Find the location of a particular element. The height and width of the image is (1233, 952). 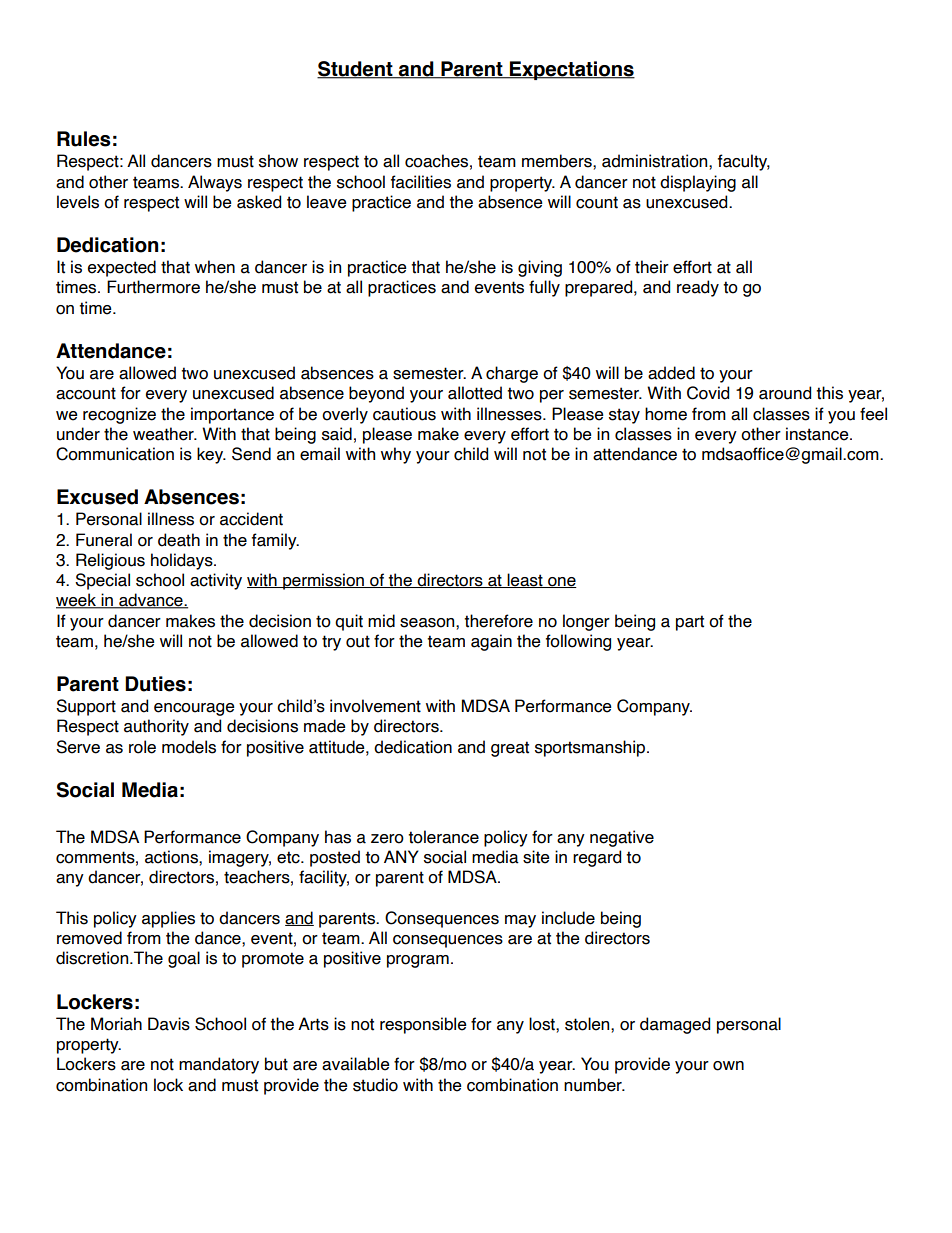

Rules is located at coordinates (84, 139).
